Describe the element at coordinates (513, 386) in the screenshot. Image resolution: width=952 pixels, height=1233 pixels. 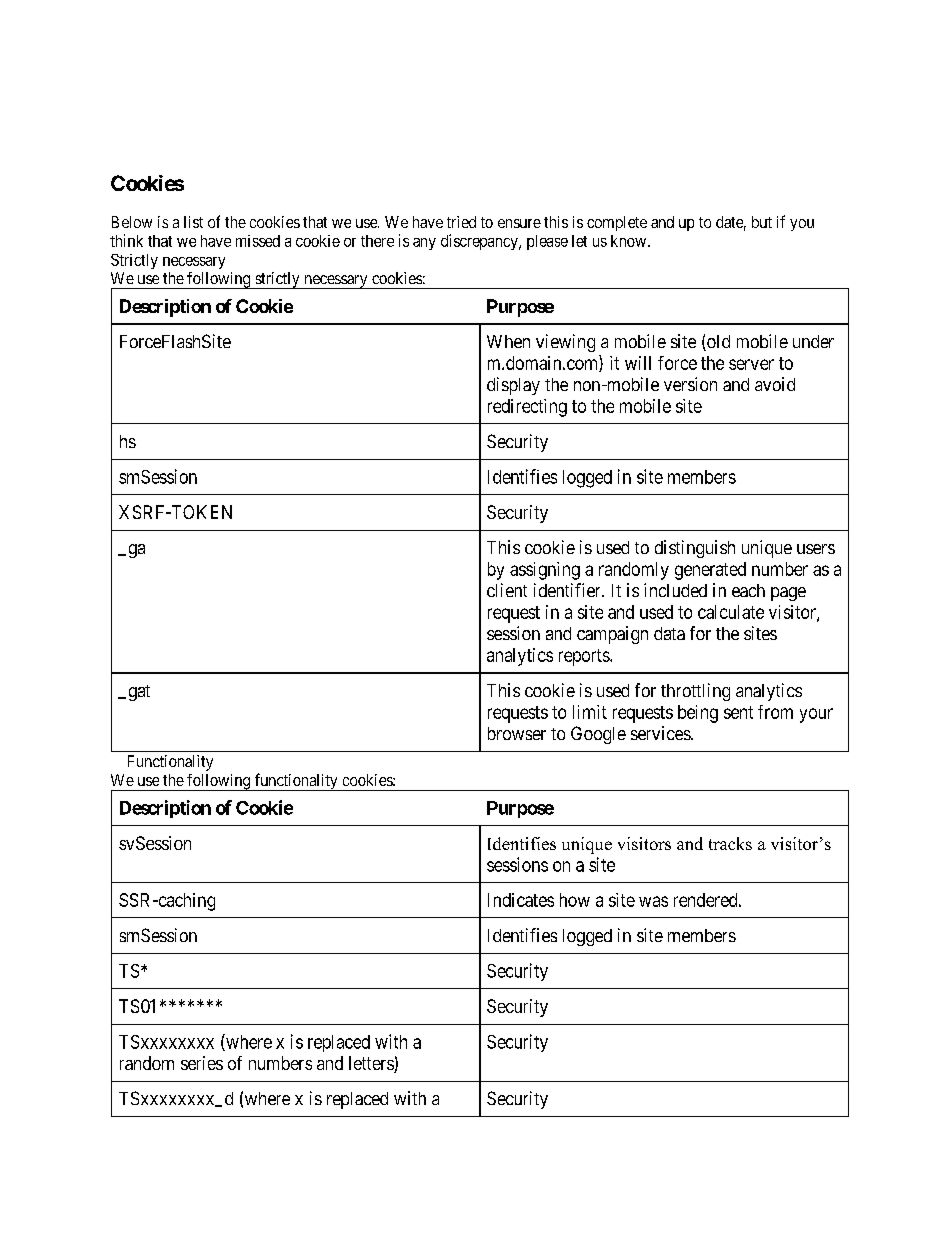
I see `display` at that location.
